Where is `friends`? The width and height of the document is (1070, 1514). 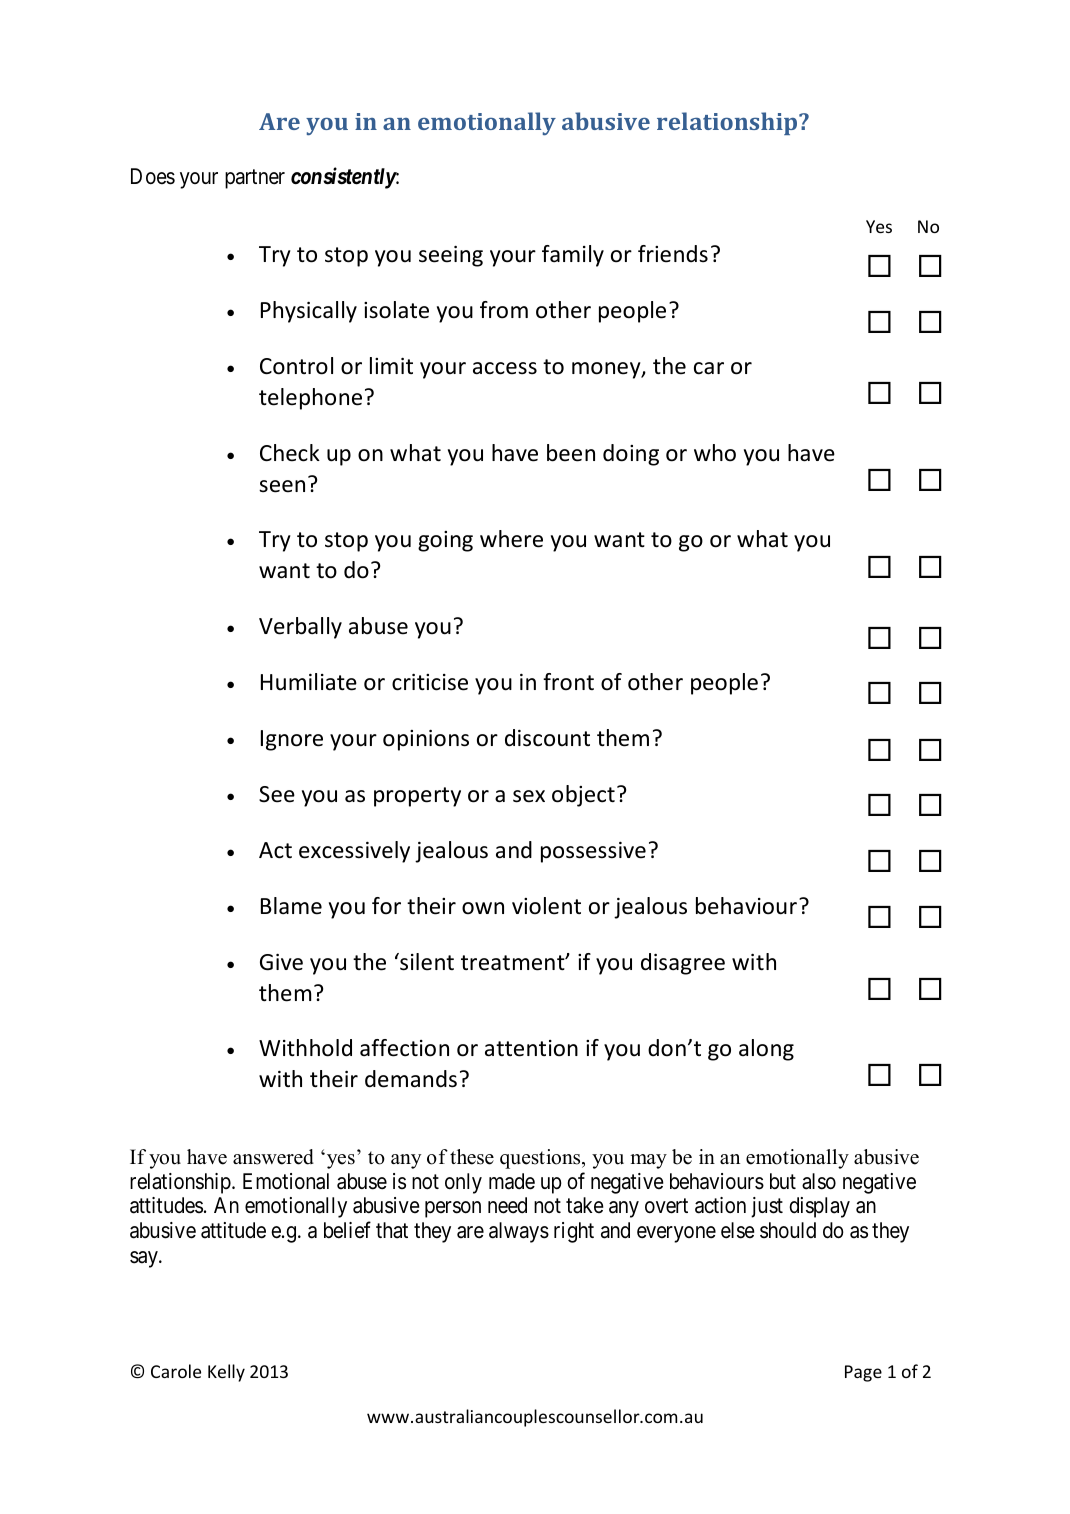
friends is located at coordinates (673, 254).
